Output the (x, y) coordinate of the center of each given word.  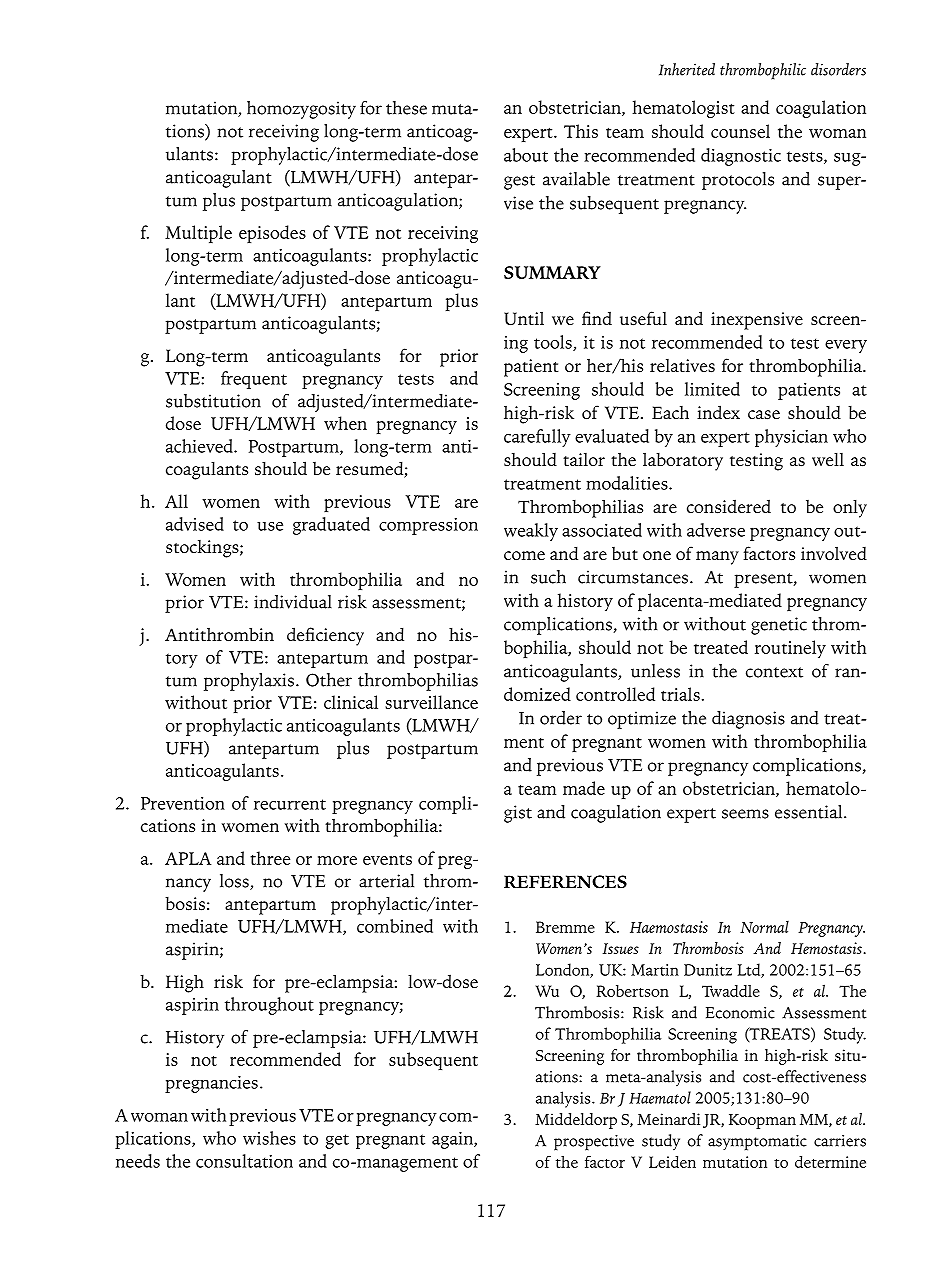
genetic (779, 626)
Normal (764, 927)
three (270, 858)
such (548, 577)
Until (524, 319)
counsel (740, 131)
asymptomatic (757, 1143)
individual (293, 602)
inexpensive (757, 321)
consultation (244, 1161)
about (526, 155)
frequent (254, 380)
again (453, 1140)
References (565, 882)
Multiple (198, 234)
